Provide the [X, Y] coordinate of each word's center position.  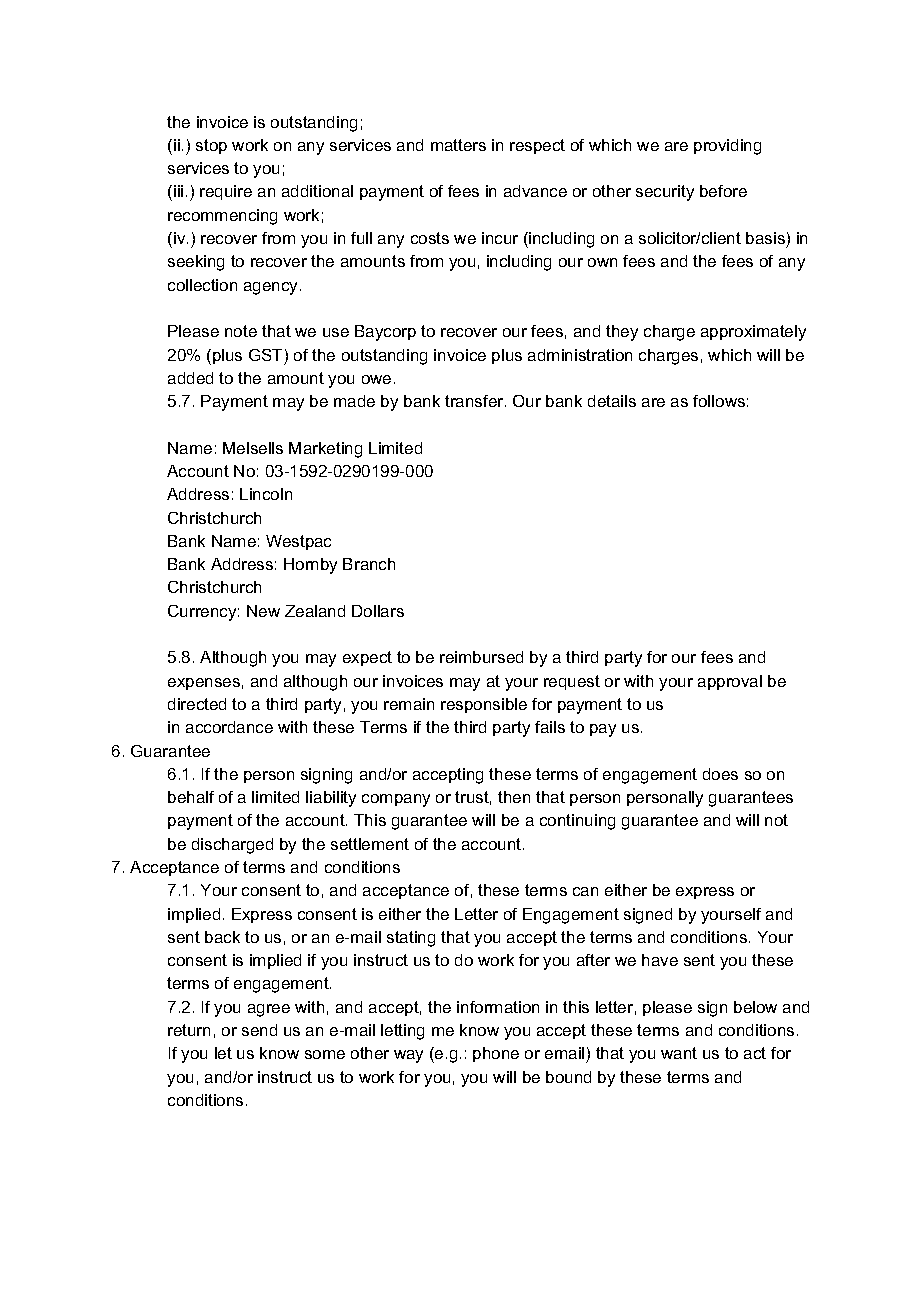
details [612, 401]
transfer [475, 401]
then [514, 797]
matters [458, 145]
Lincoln [266, 494]
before [723, 191]
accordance [229, 727]
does [720, 774]
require [226, 192]
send [259, 1030]
